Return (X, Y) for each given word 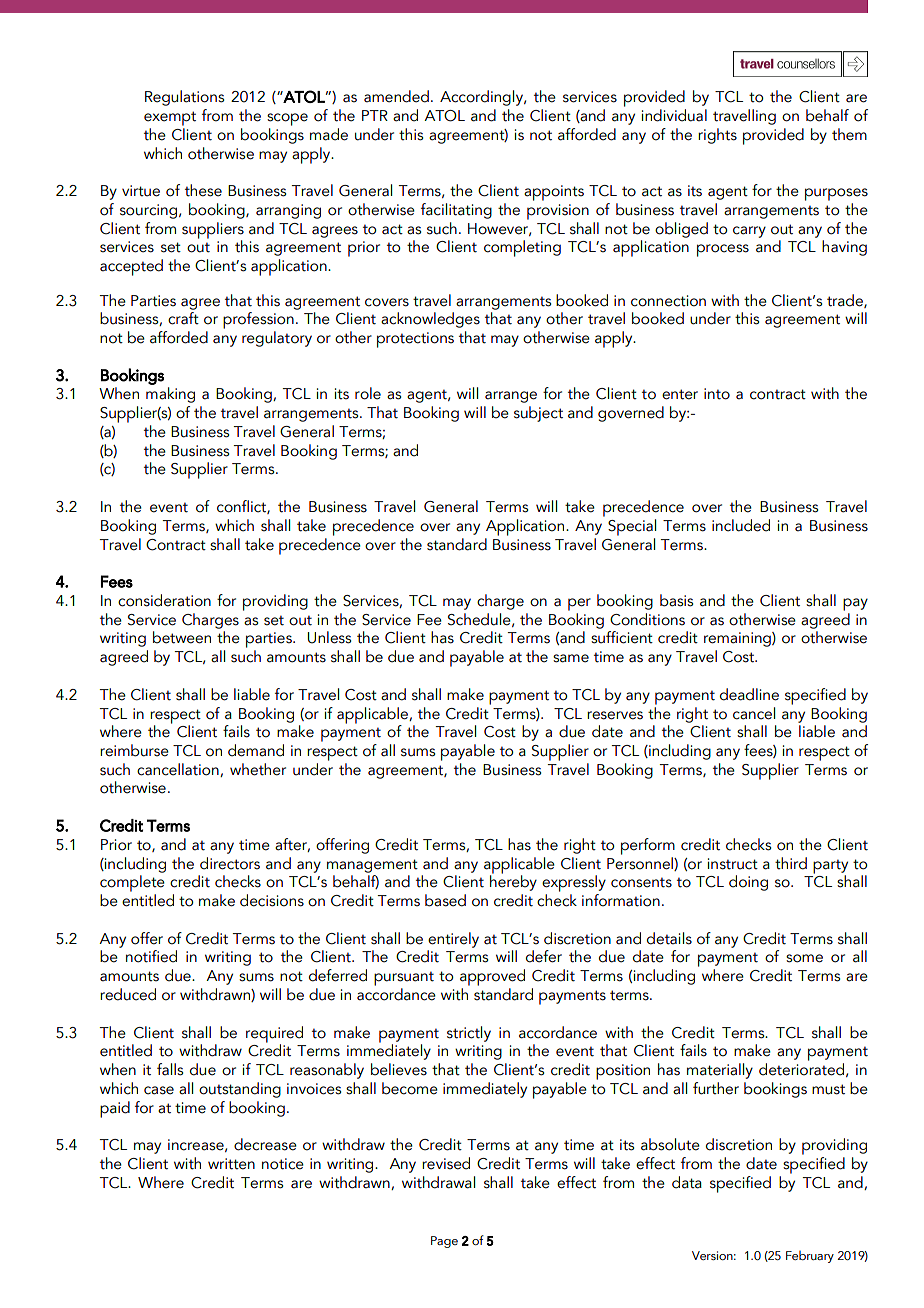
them (849, 134)
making (170, 395)
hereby (513, 882)
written (231, 1164)
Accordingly (482, 98)
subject (538, 414)
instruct (733, 864)
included (741, 525)
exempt (170, 118)
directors (230, 863)
